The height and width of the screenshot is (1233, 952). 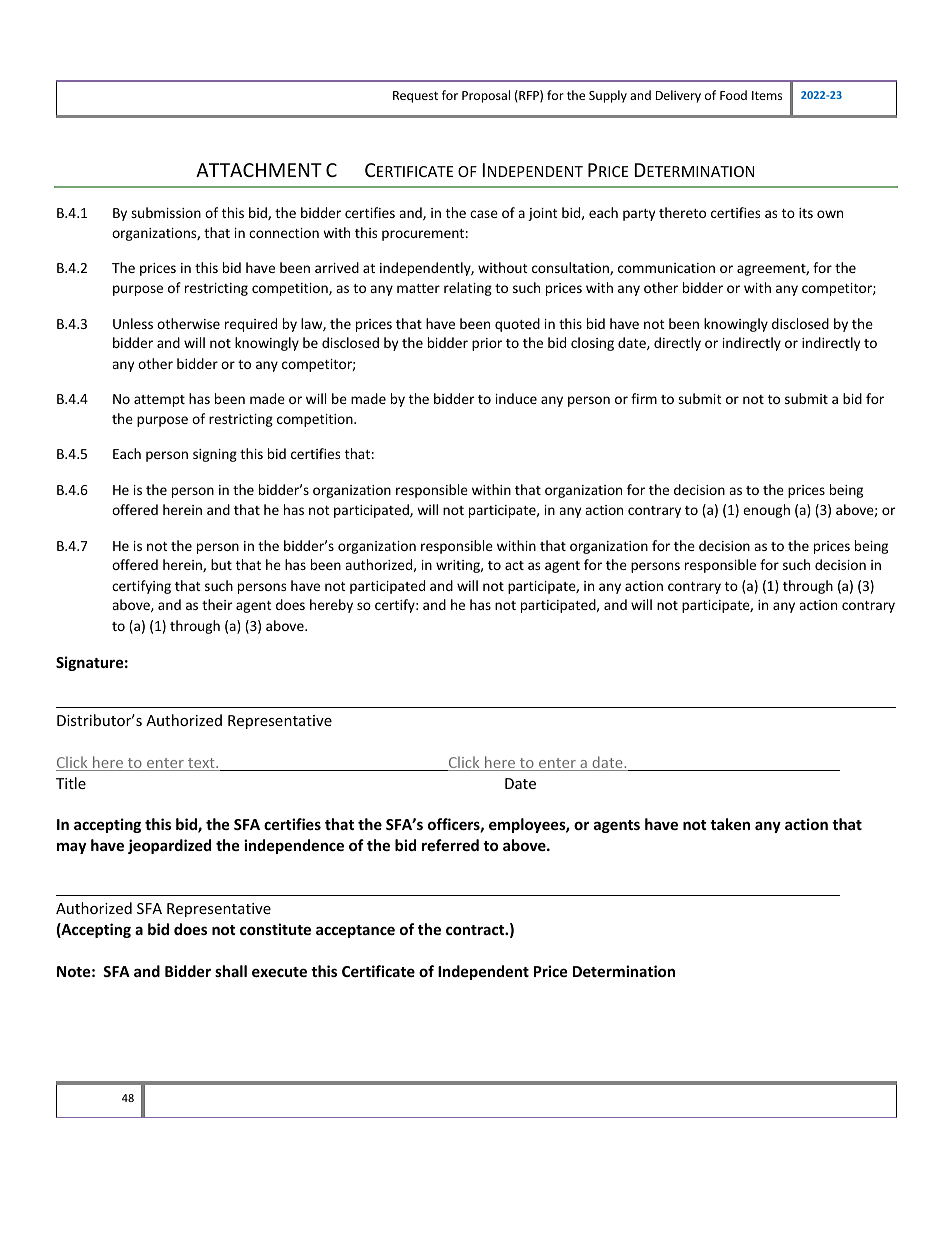 I want to click on their, so click(x=217, y=604).
